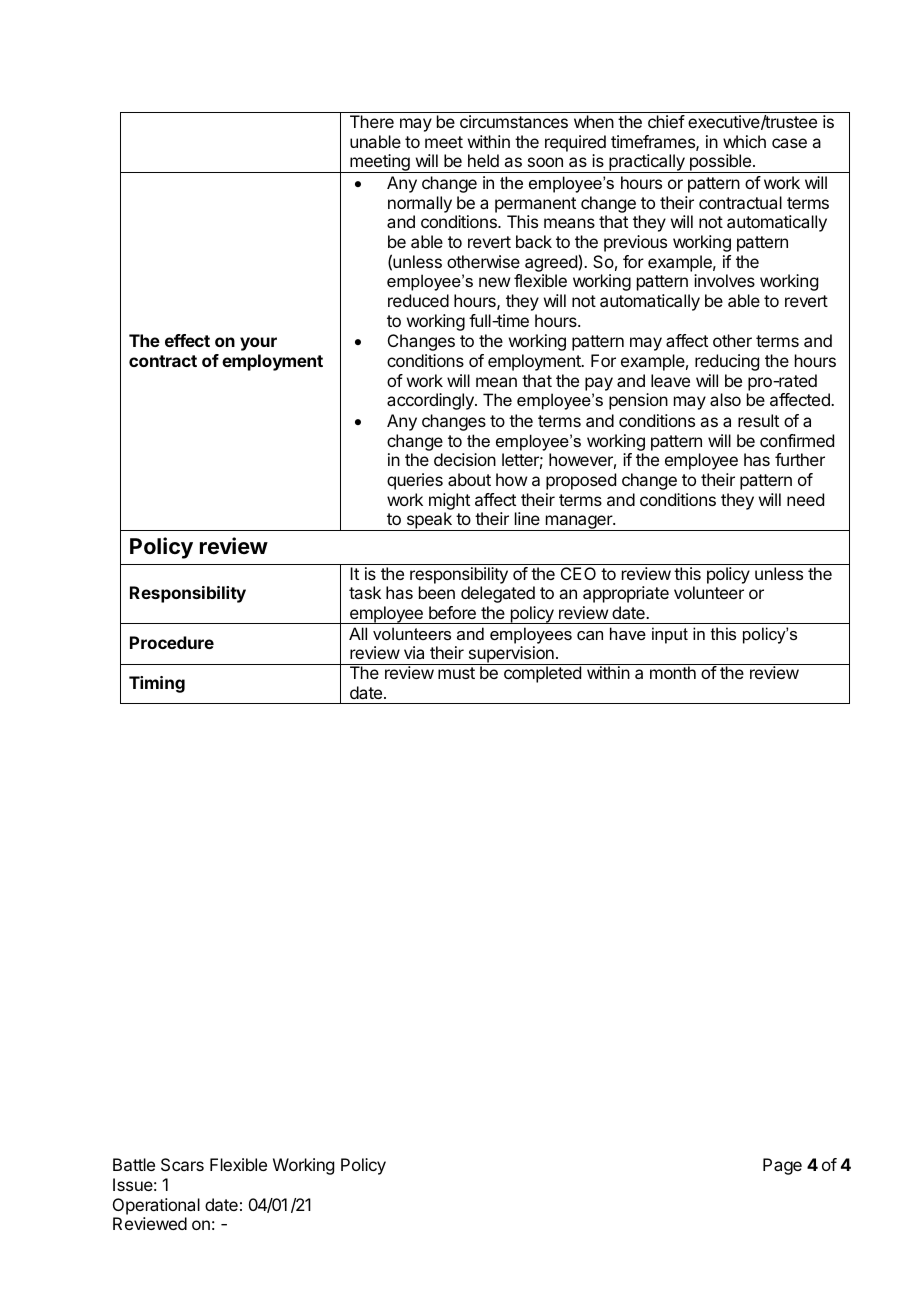  I want to click on There, so click(372, 121).
